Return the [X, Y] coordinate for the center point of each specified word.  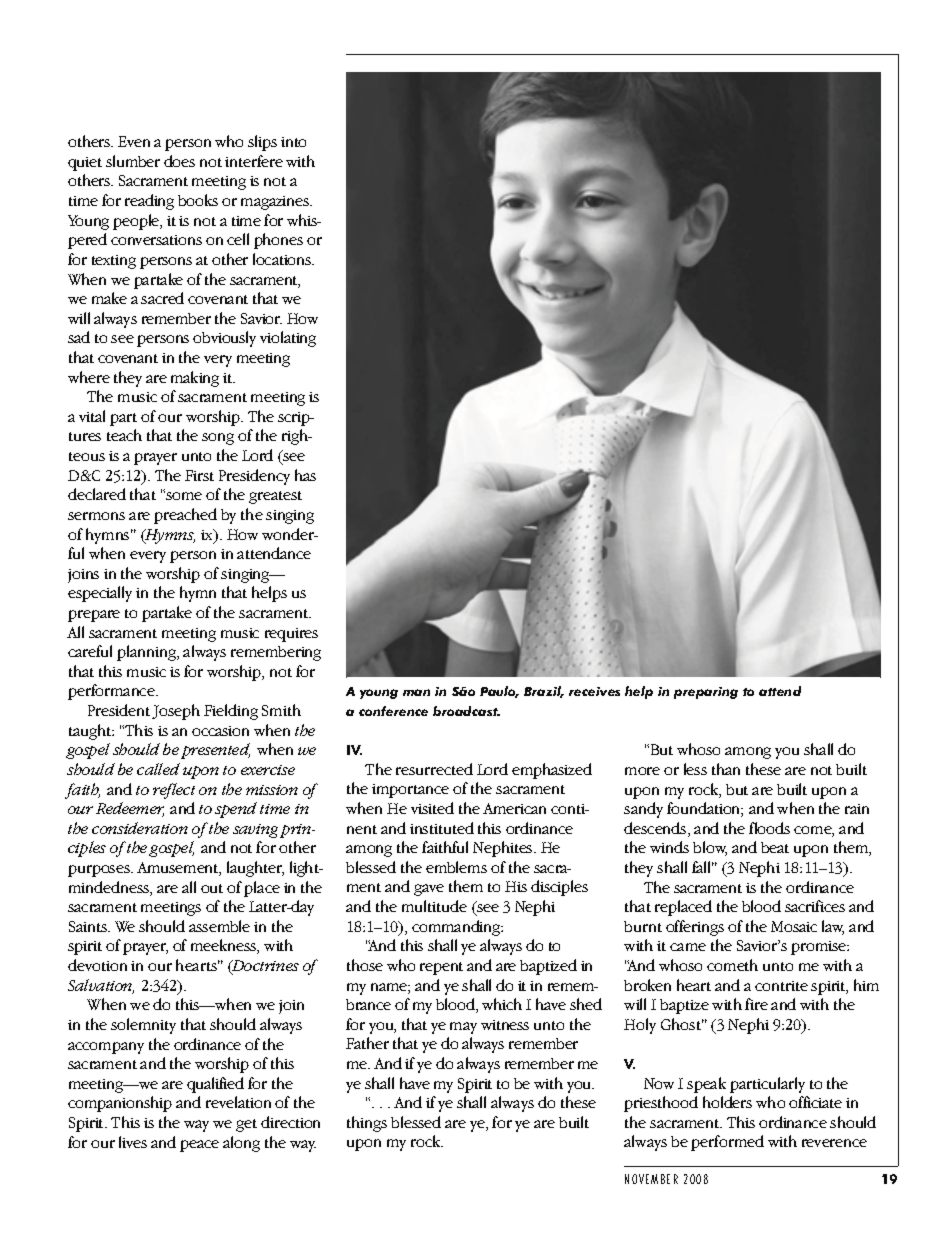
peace [199, 1146]
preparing [706, 693]
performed [727, 1143]
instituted [442, 828]
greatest [275, 497]
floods [769, 828]
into [293, 142]
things [367, 1124]
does [179, 161]
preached [185, 516]
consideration [140, 828]
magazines [276, 203]
